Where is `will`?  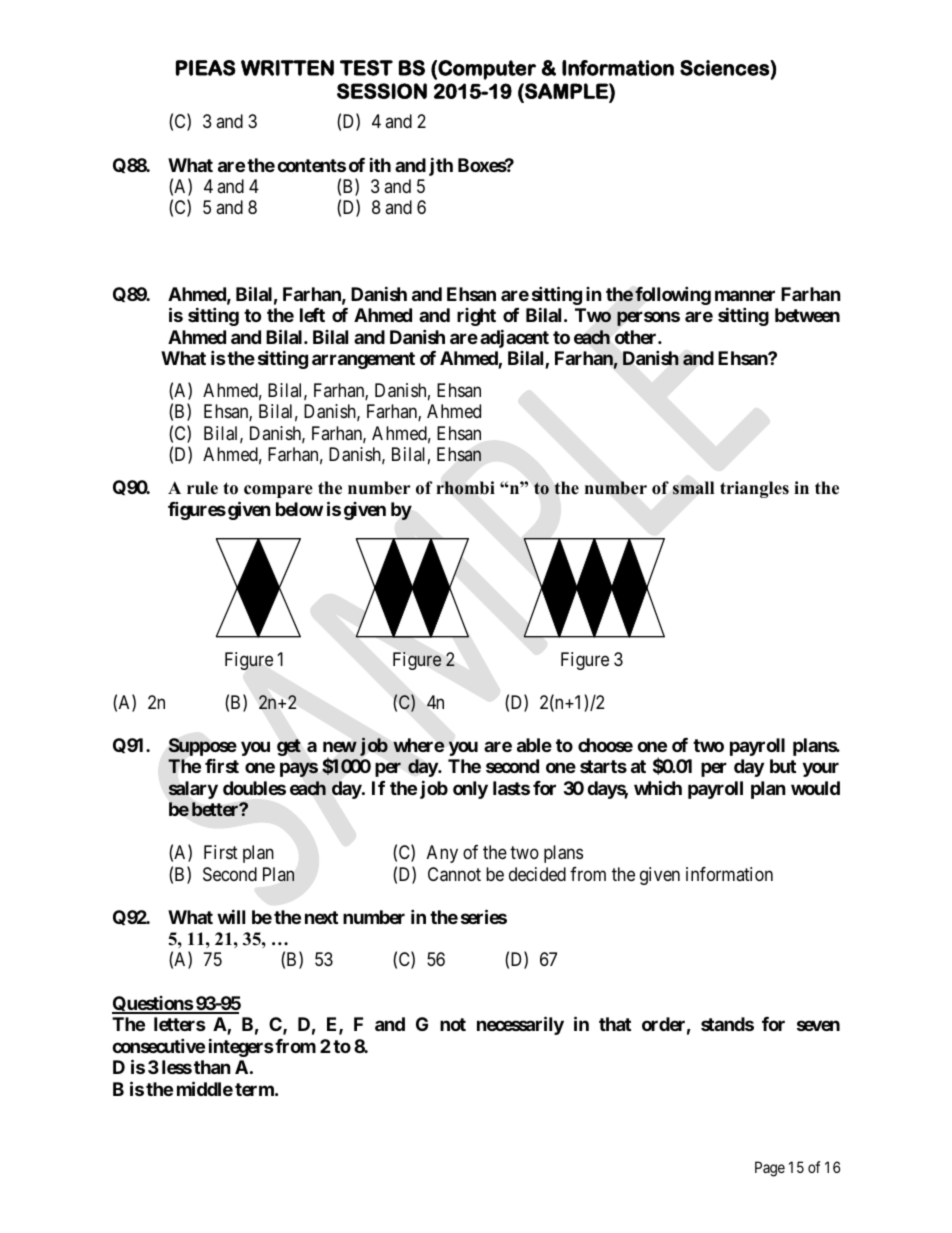
will is located at coordinates (231, 916).
